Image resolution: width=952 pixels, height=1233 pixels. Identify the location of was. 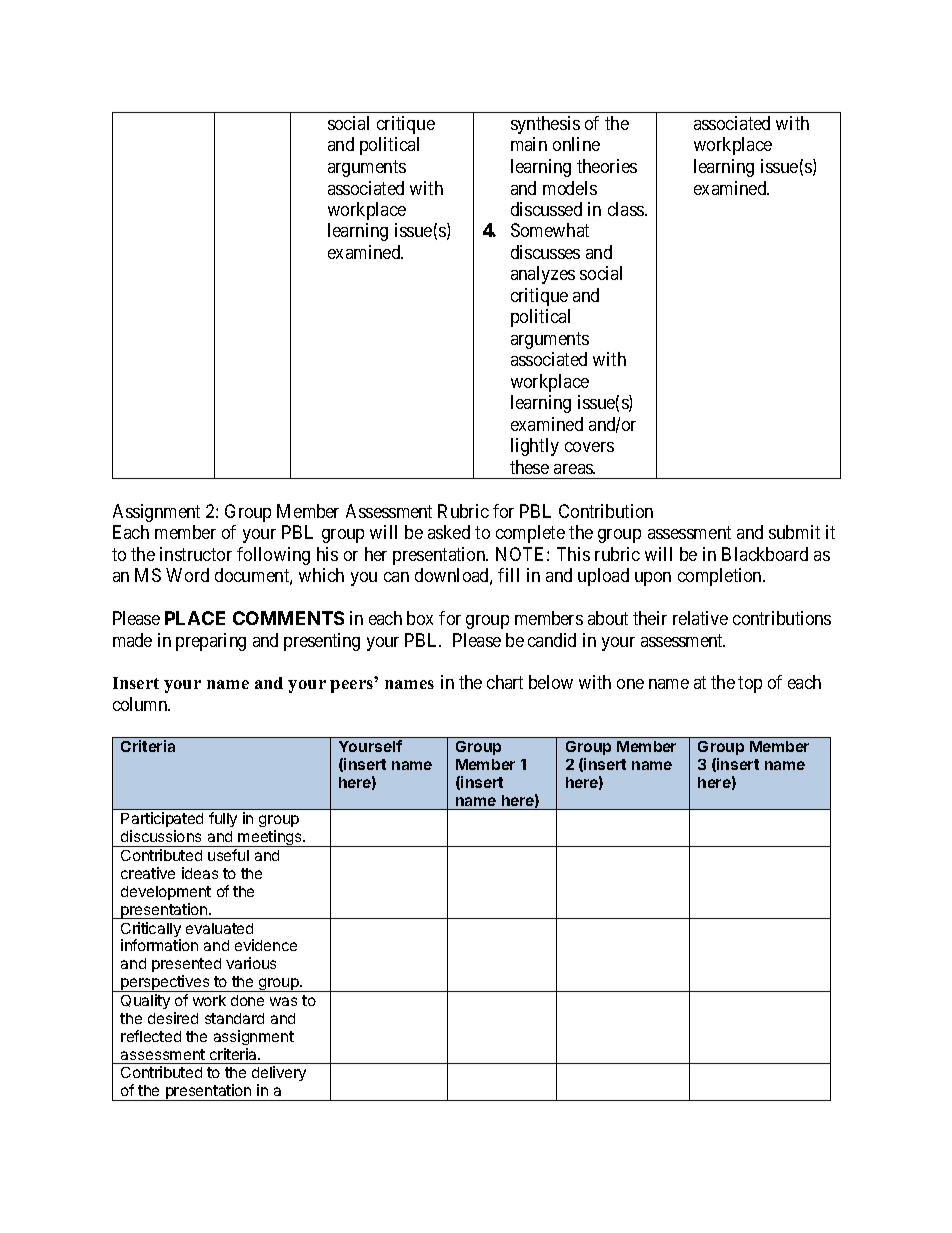
(283, 1001).
